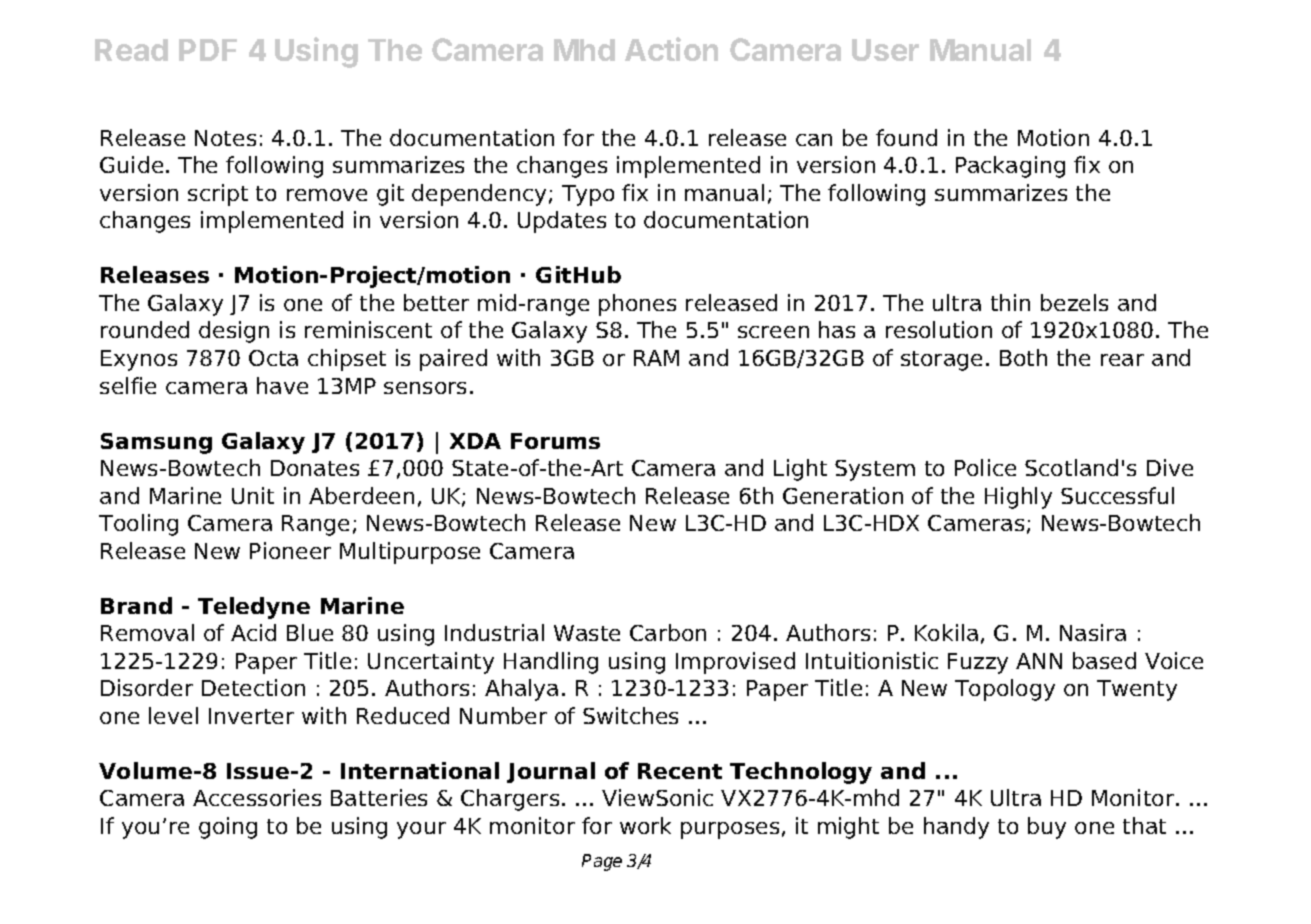  I want to click on Police, so click(985, 467).
